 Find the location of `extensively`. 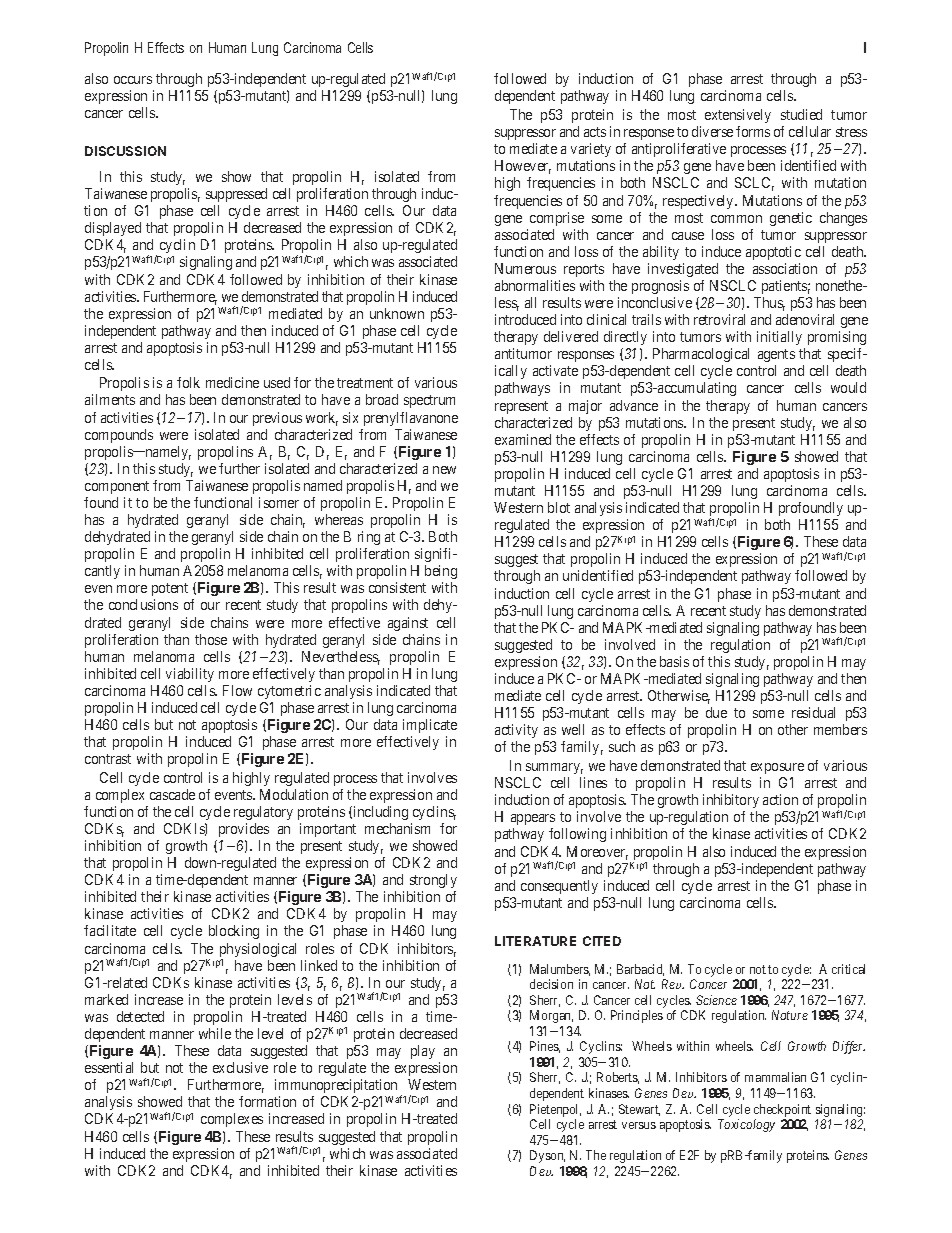

extensively is located at coordinates (738, 116).
